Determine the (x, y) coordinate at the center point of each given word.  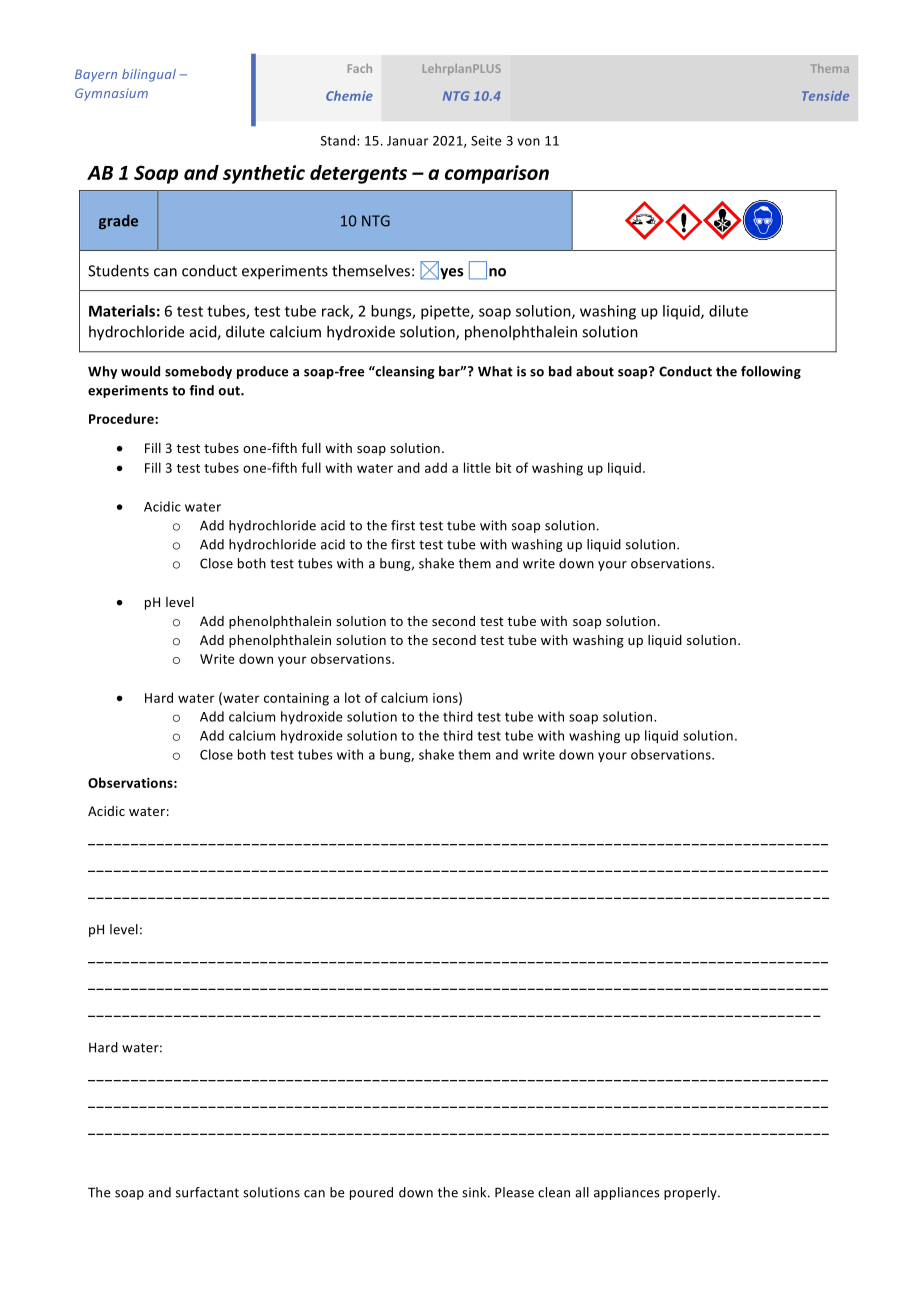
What (495, 371)
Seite (486, 141)
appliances (627, 1193)
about (595, 371)
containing (296, 699)
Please (514, 1192)
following (771, 372)
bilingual (149, 75)
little (477, 467)
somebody (198, 372)
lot (353, 697)
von (528, 142)
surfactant (207, 1192)
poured (371, 1193)
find (201, 390)
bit (504, 467)
